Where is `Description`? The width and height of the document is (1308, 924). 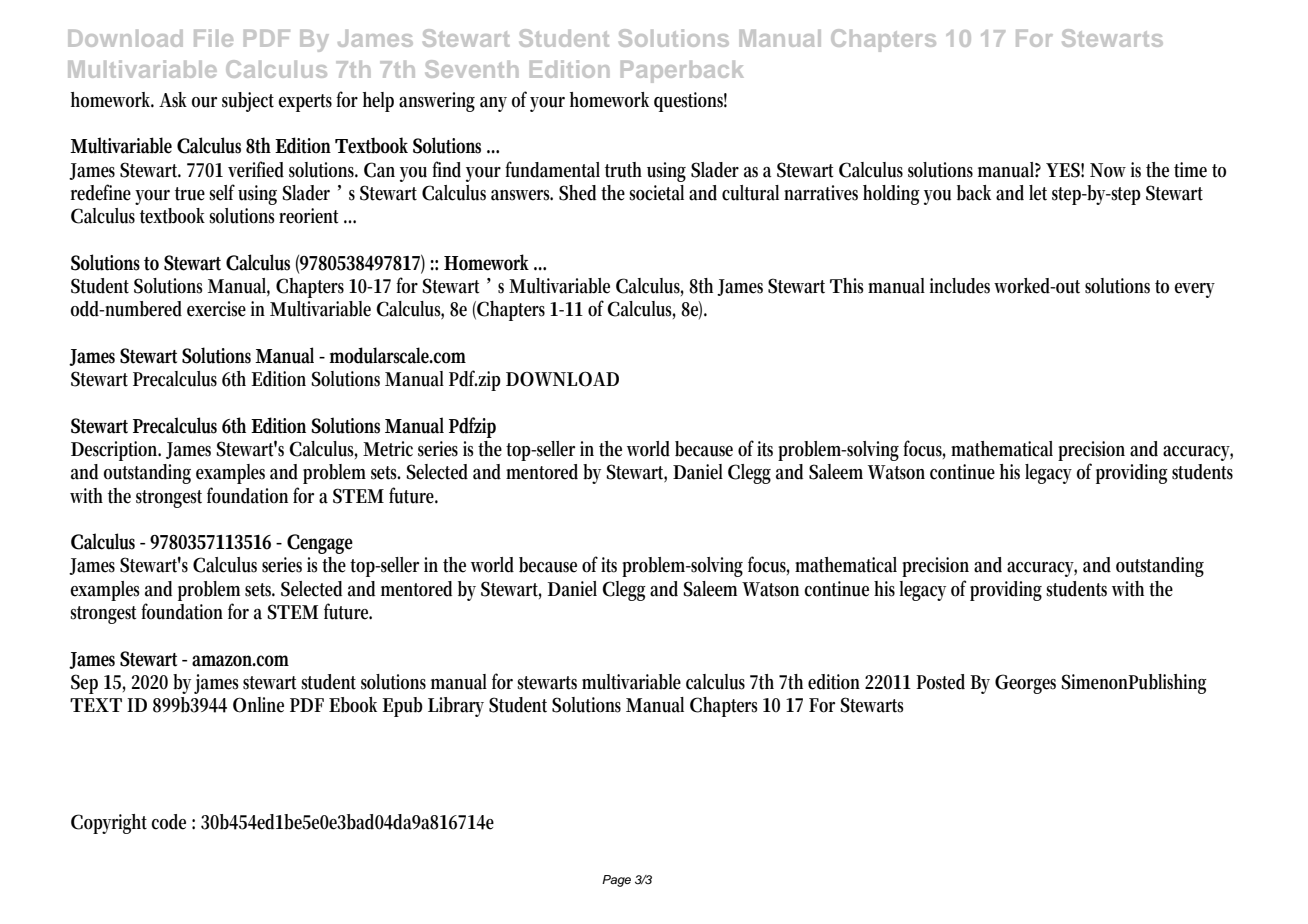
Description is located at coordinates (116, 451).
